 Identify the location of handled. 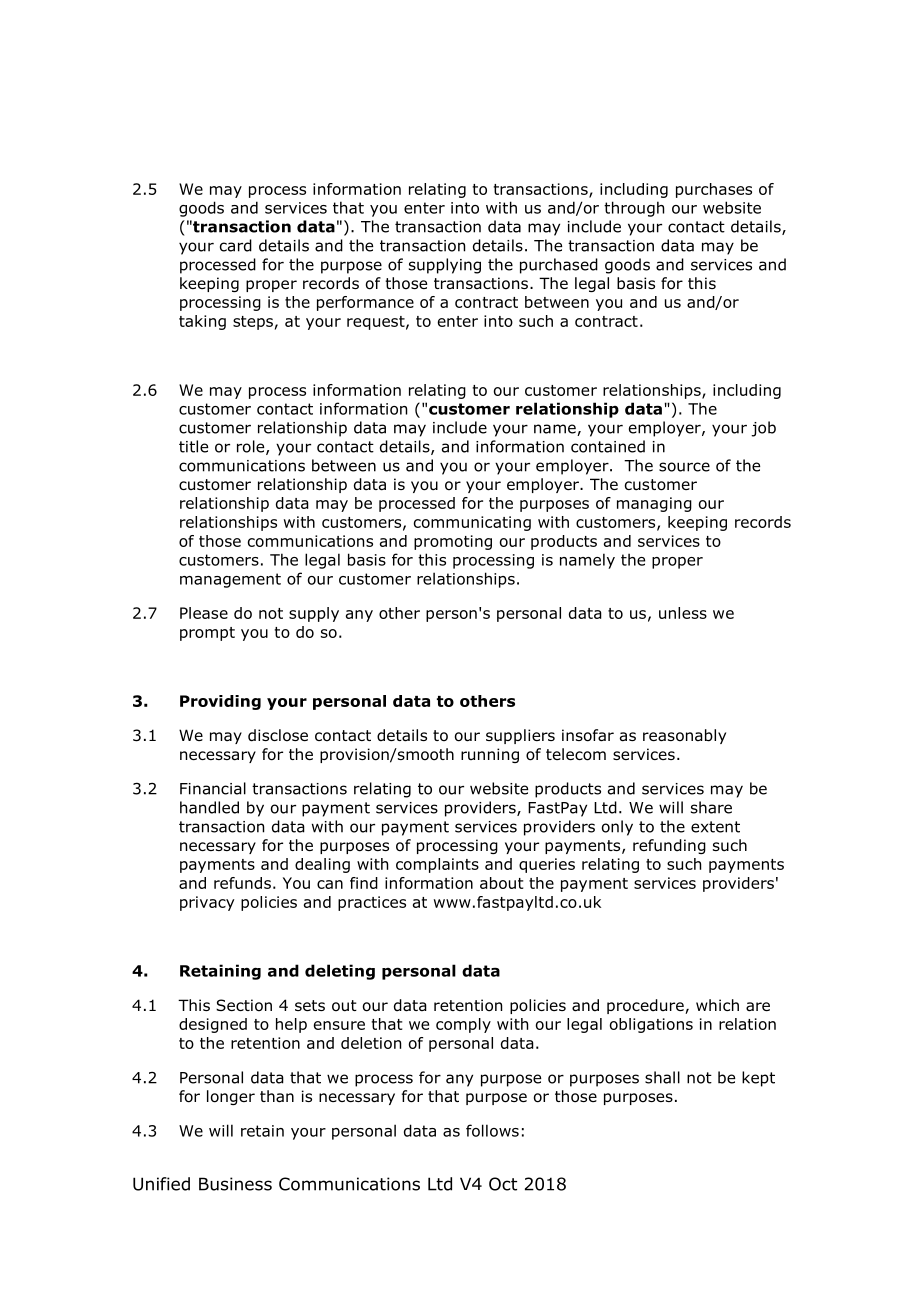
(209, 807).
